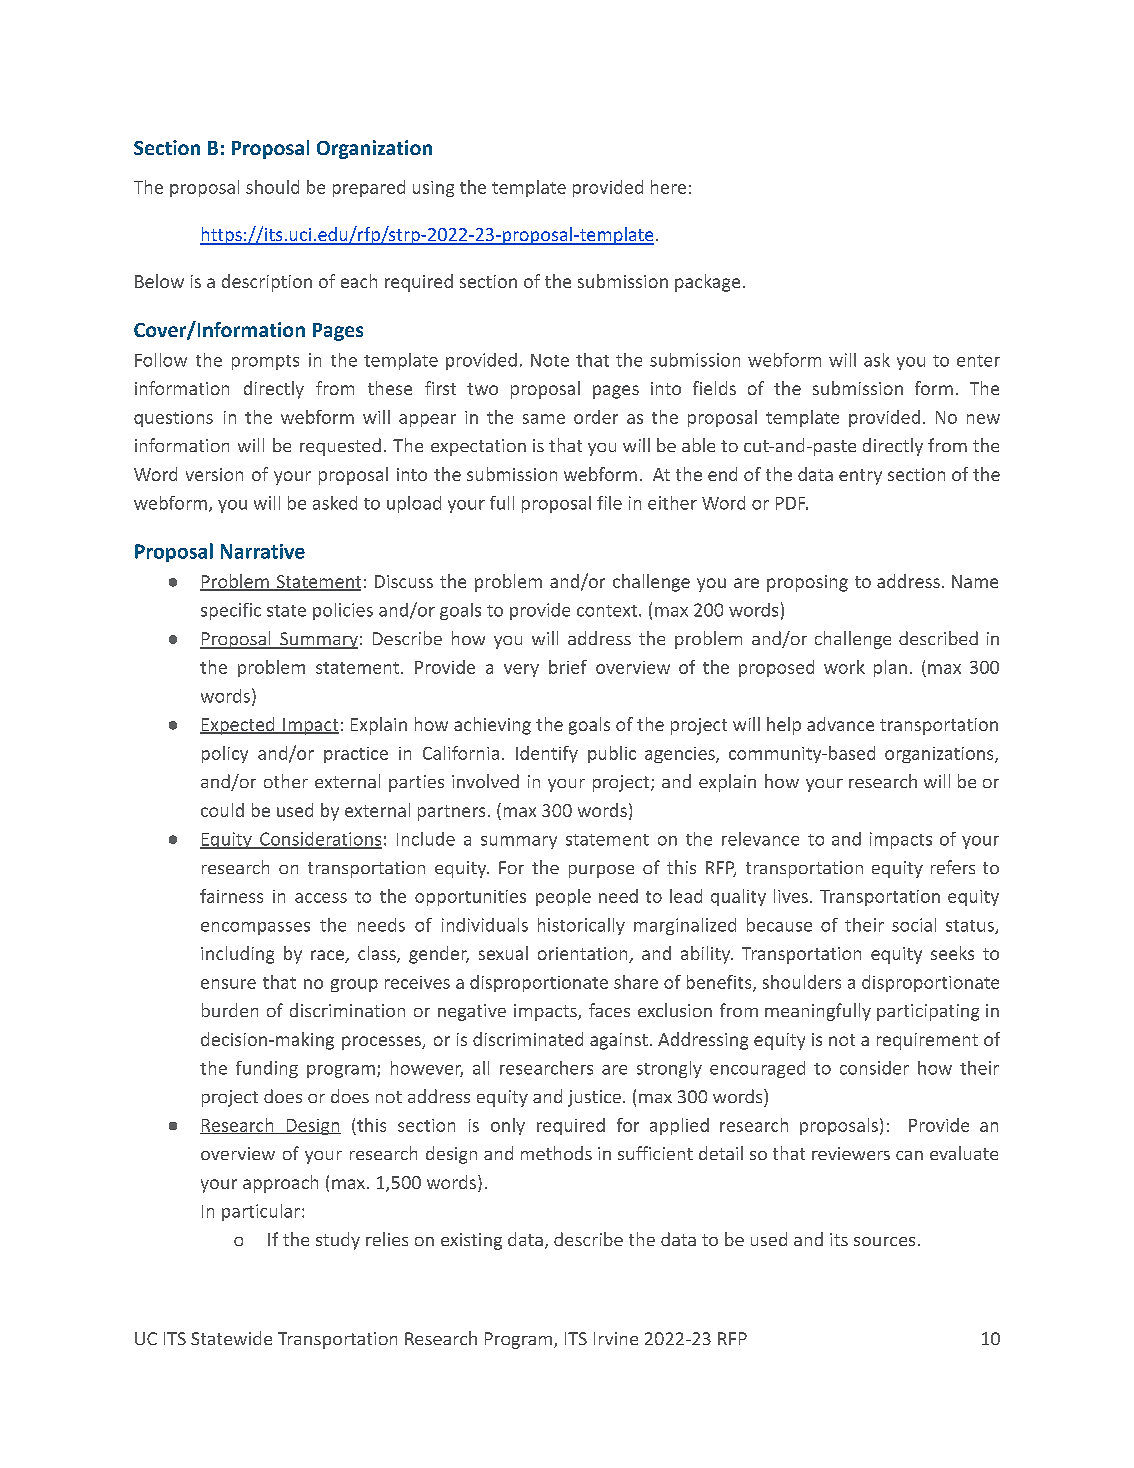 This image has height=1468, width=1134. I want to click on policy, so click(225, 754).
